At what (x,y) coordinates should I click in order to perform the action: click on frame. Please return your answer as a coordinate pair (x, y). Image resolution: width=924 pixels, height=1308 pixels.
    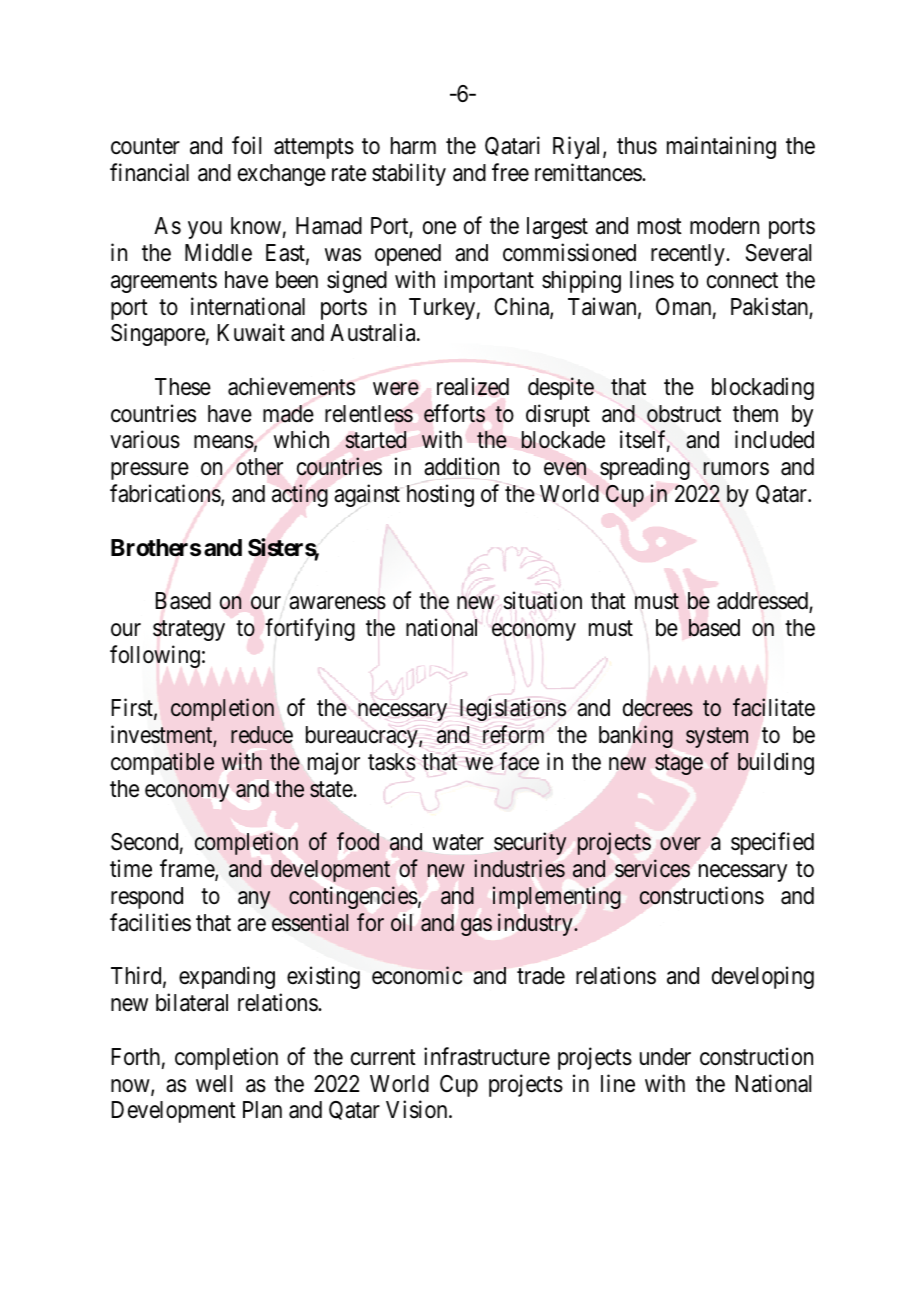
    Looking at the image, I should click on (188, 869).
